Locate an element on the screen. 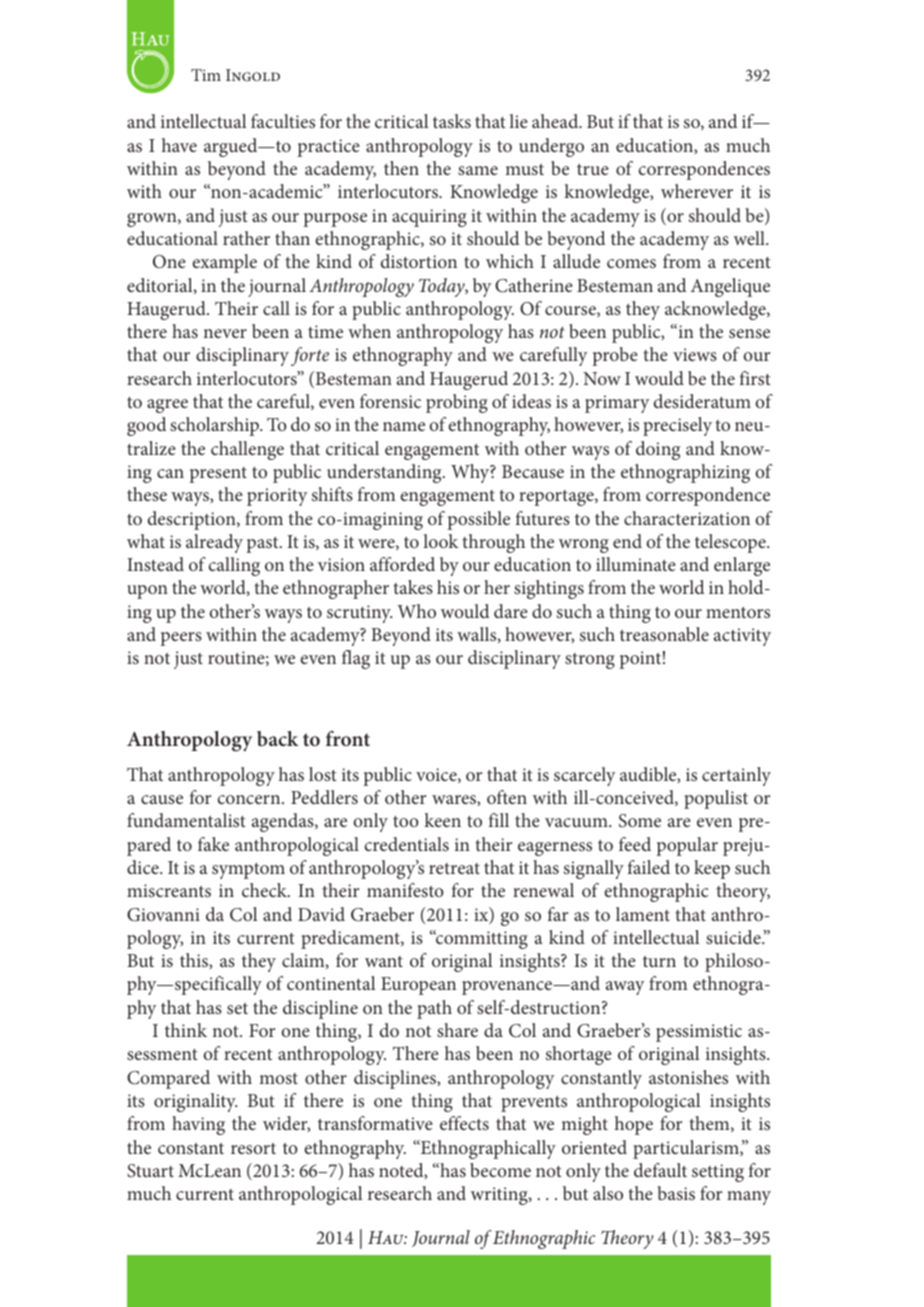 Image resolution: width=924 pixels, height=1307 pixels. retreat is located at coordinates (454, 868).
